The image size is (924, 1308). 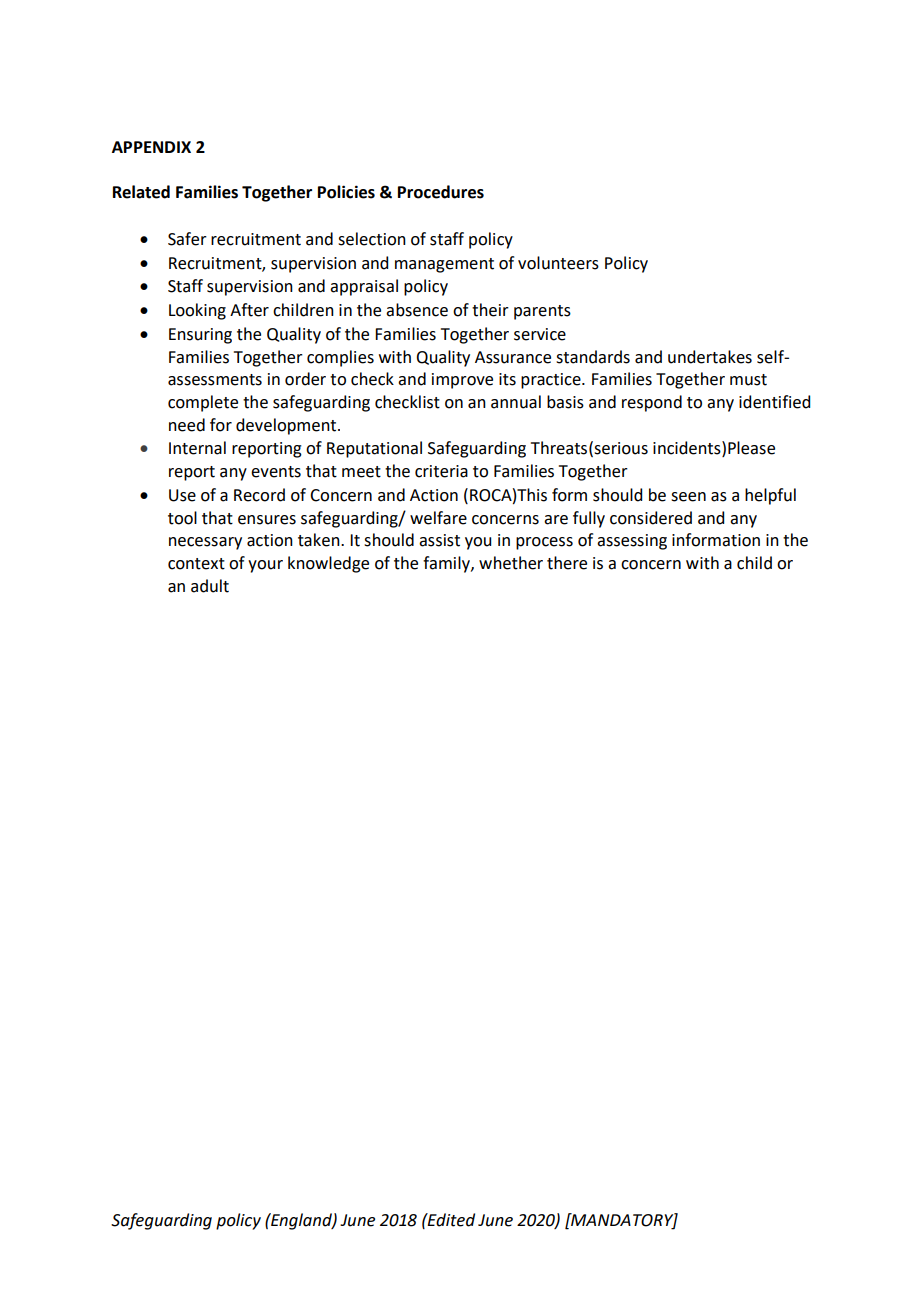 I want to click on Ensuring, so click(x=200, y=336).
